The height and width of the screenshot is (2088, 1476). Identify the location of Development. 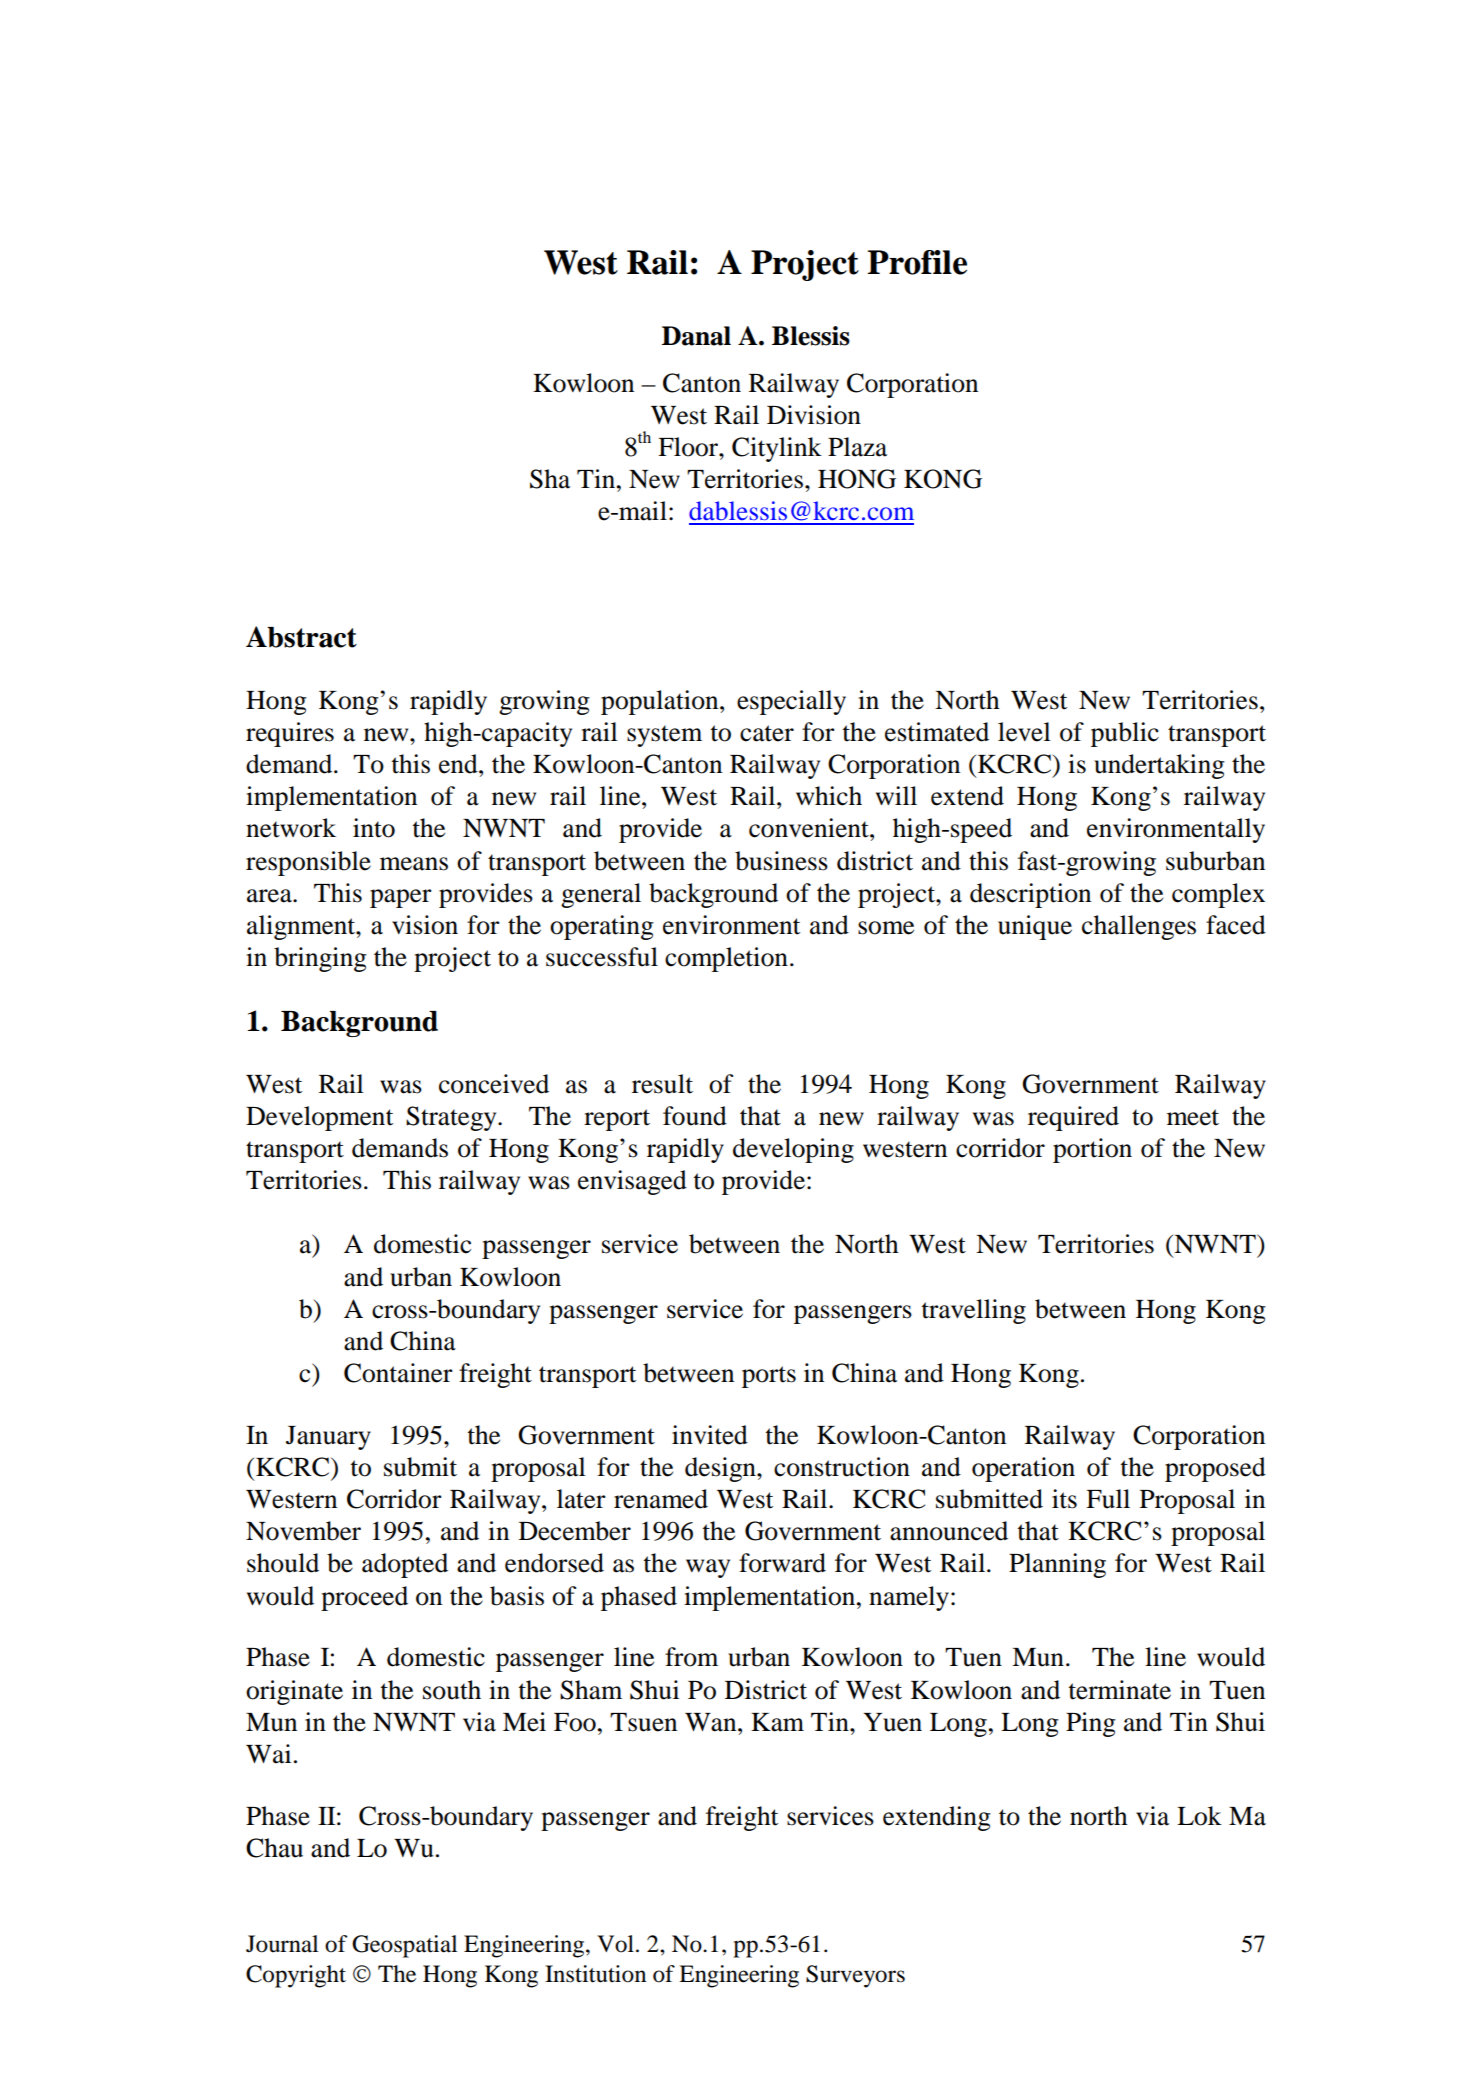
(319, 1118).
